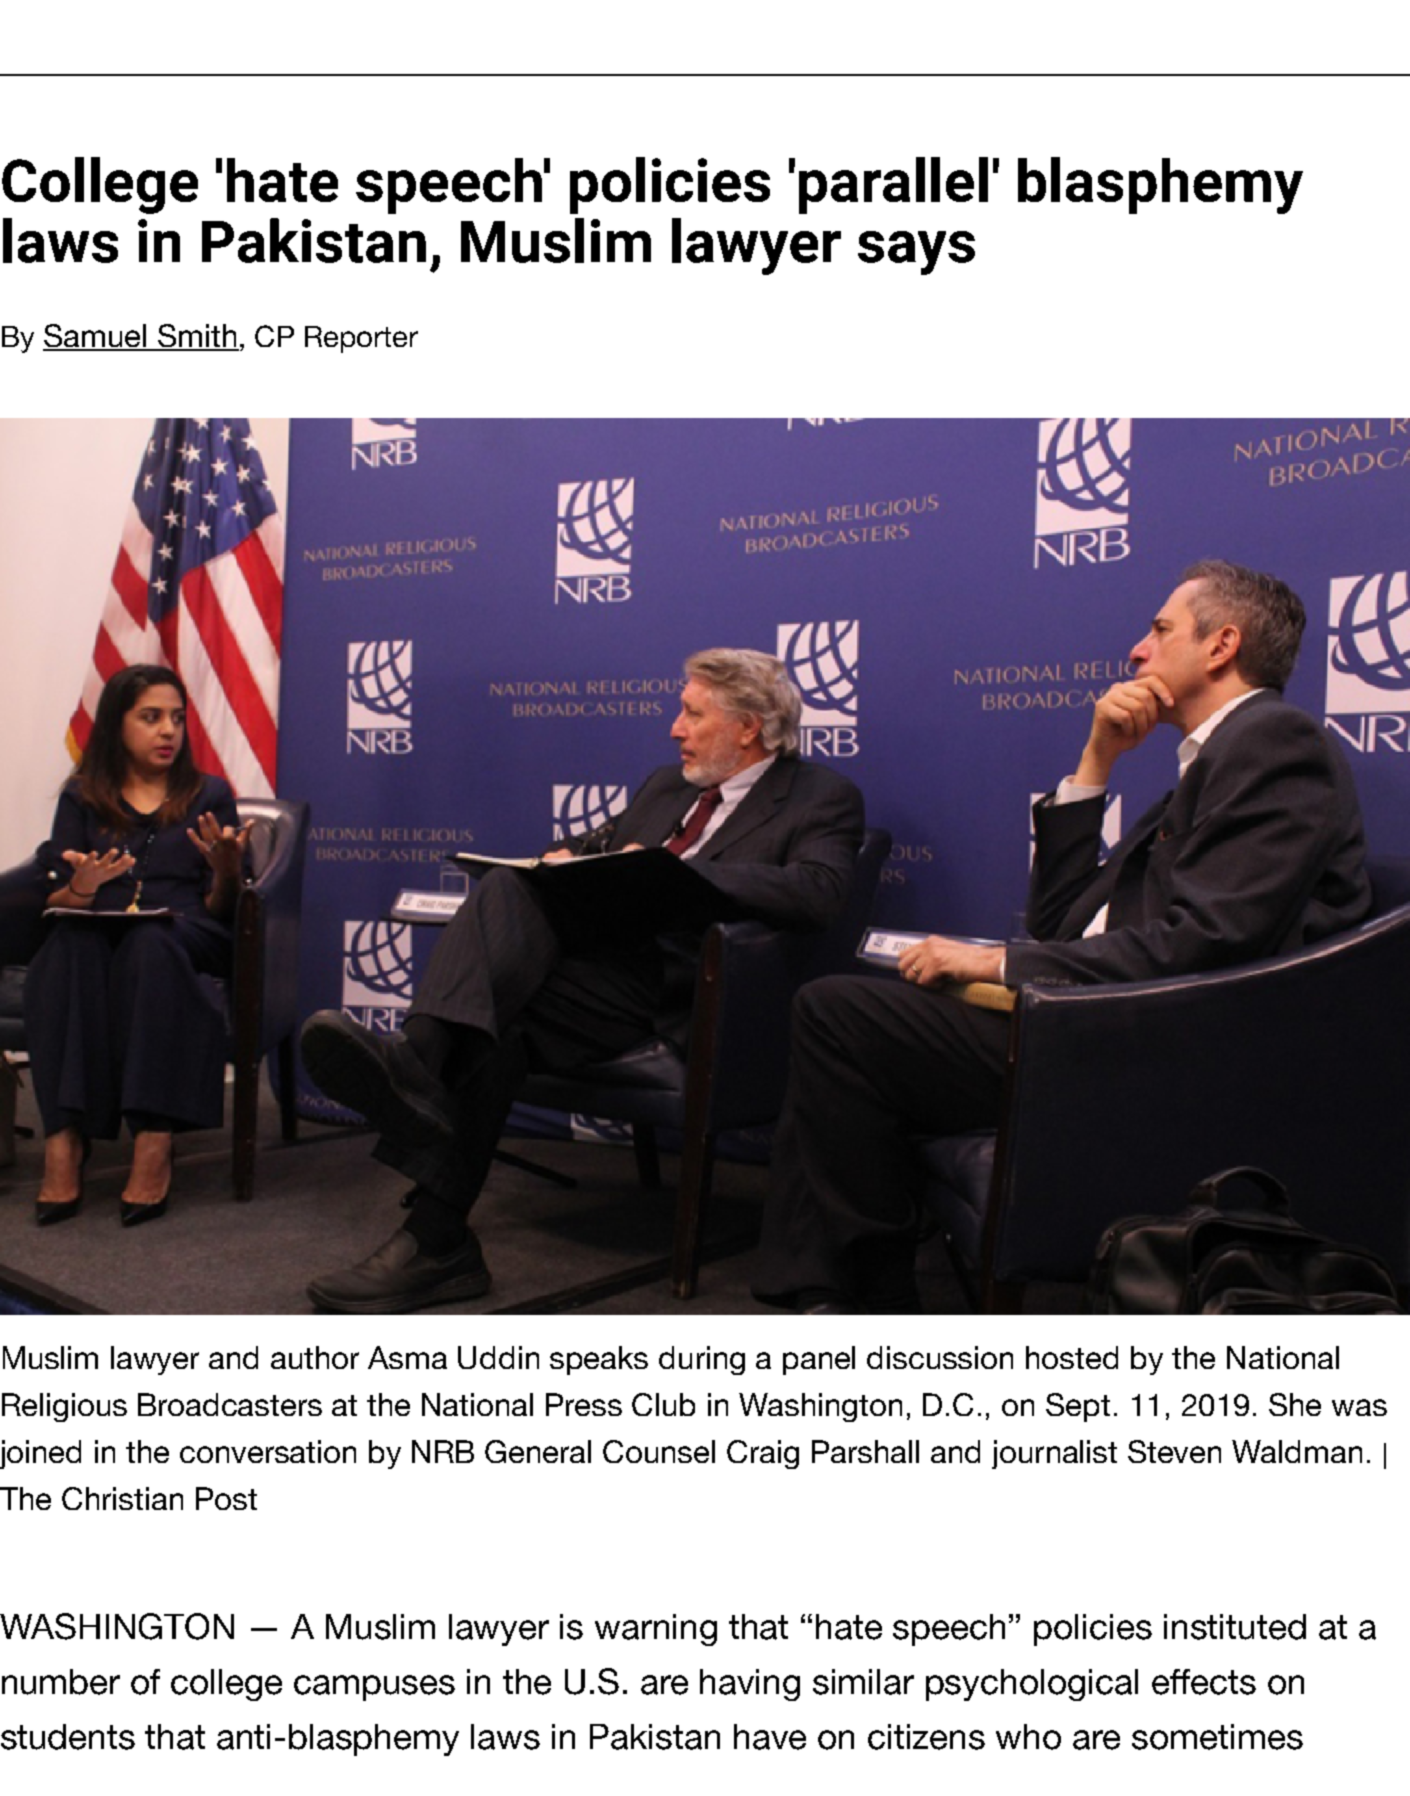 The image size is (1410, 1796). Describe the element at coordinates (61, 1682) in the screenshot. I see `number` at that location.
